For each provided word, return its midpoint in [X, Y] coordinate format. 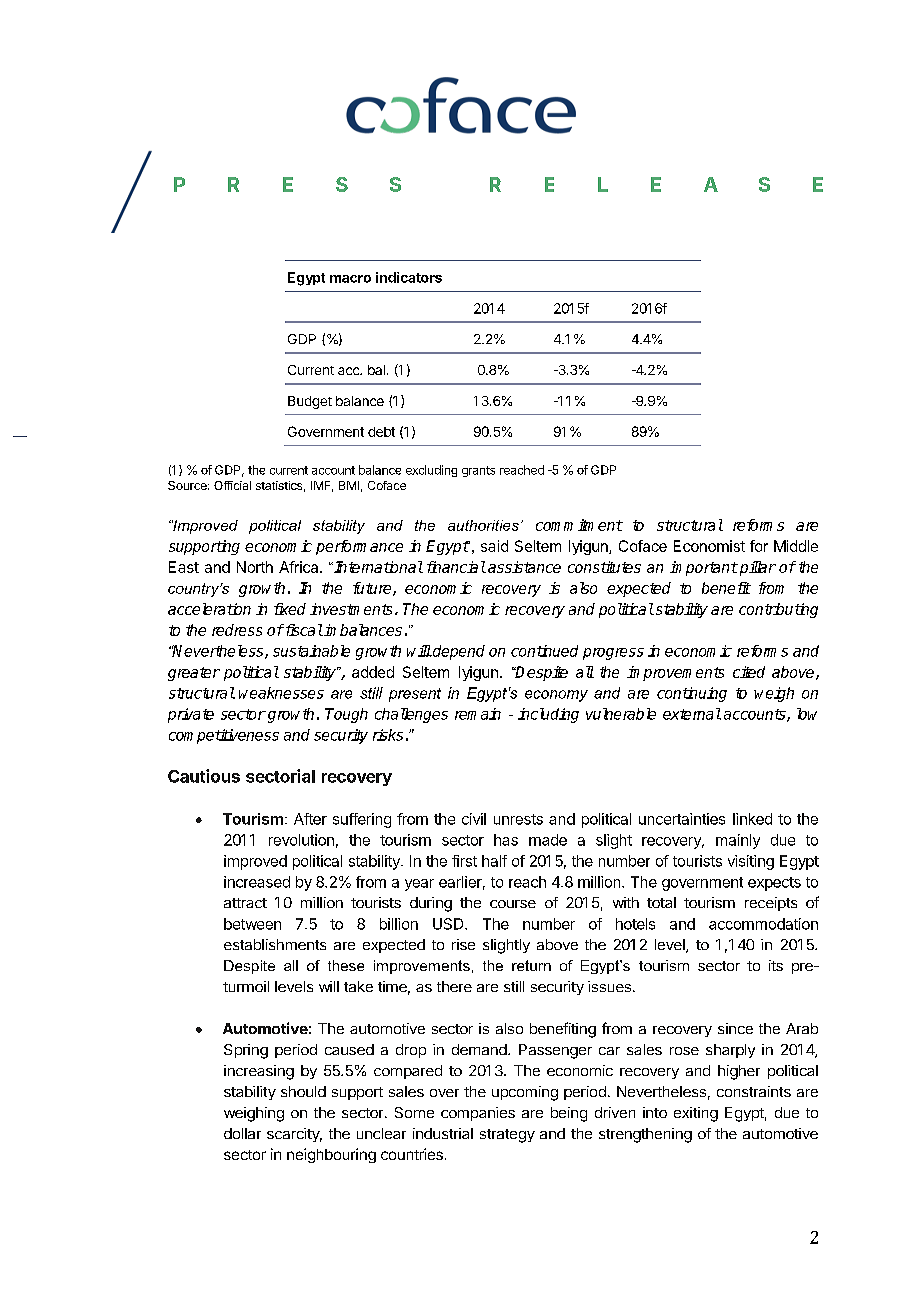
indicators [409, 277]
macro [350, 279]
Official [232, 485]
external [692, 714]
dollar [242, 1133]
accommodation [763, 924]
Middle [796, 546]
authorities [483, 525]
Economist [709, 546]
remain [478, 714]
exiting [696, 1114]
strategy [507, 1136]
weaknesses [281, 693]
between [252, 924]
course [513, 904]
